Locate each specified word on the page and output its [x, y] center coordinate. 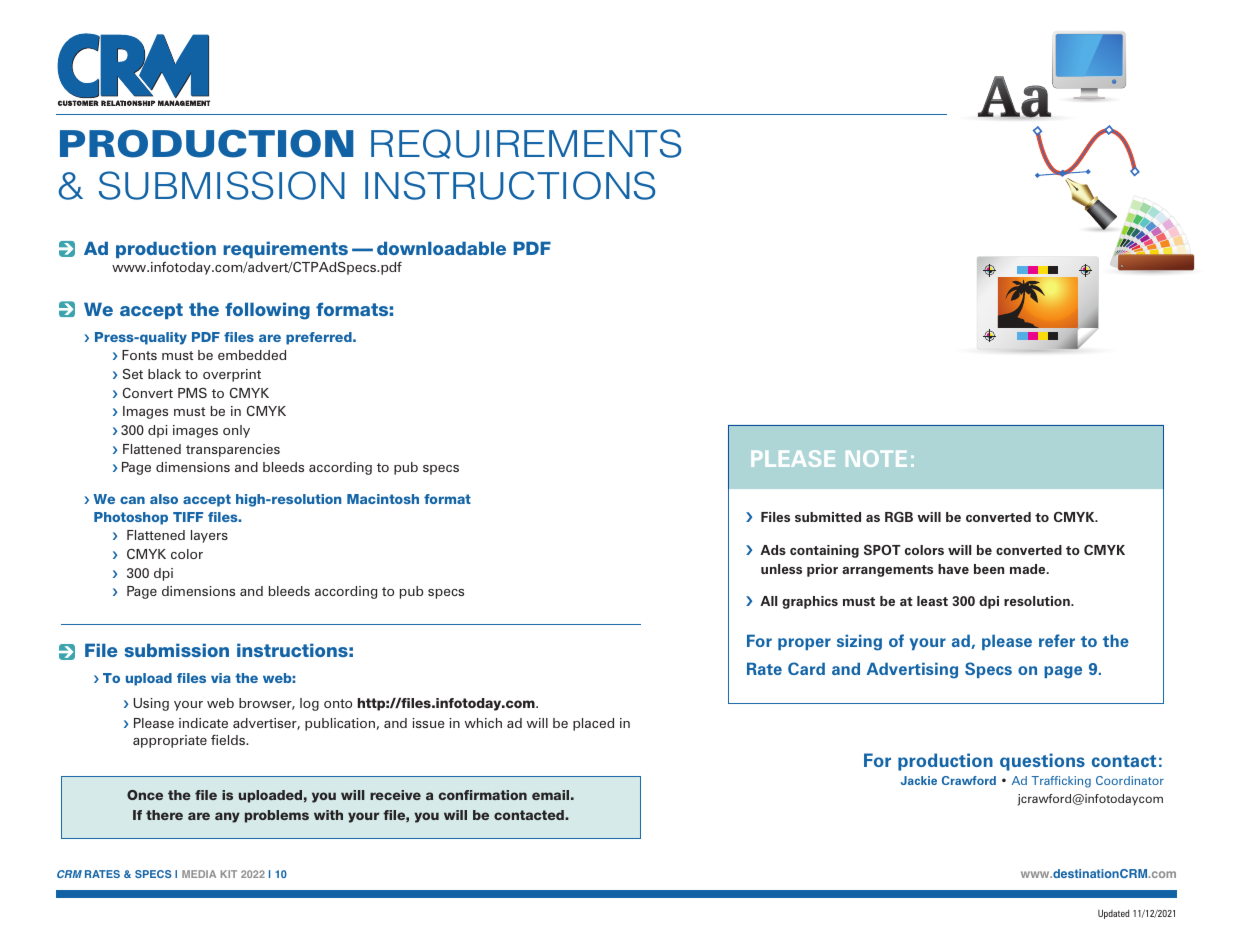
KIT [229, 874]
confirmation [482, 795]
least [932, 601]
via [221, 678]
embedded [252, 355]
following [267, 311]
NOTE [876, 458]
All [768, 601]
